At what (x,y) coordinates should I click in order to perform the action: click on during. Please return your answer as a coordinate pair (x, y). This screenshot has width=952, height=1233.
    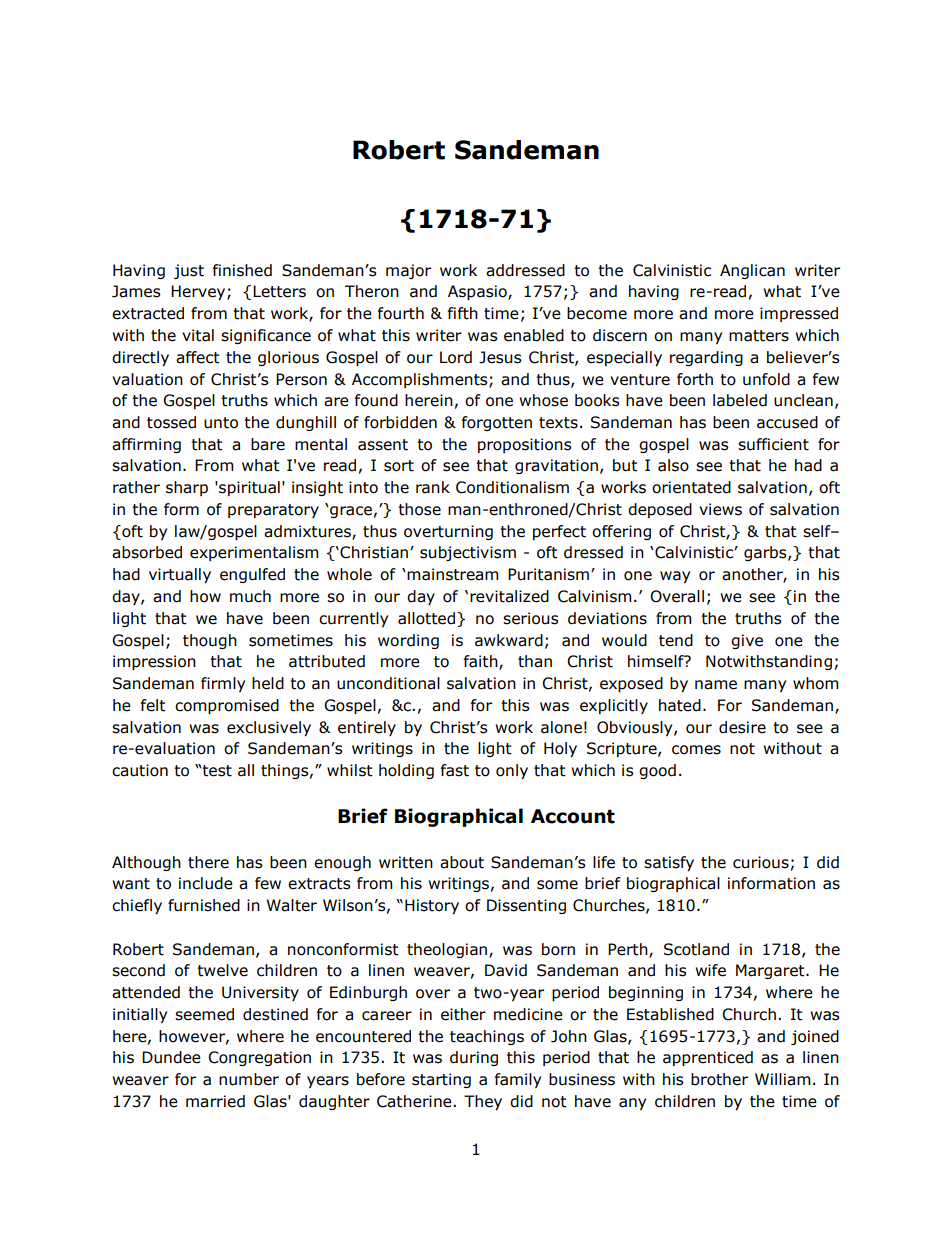
    Looking at the image, I should click on (474, 1058).
